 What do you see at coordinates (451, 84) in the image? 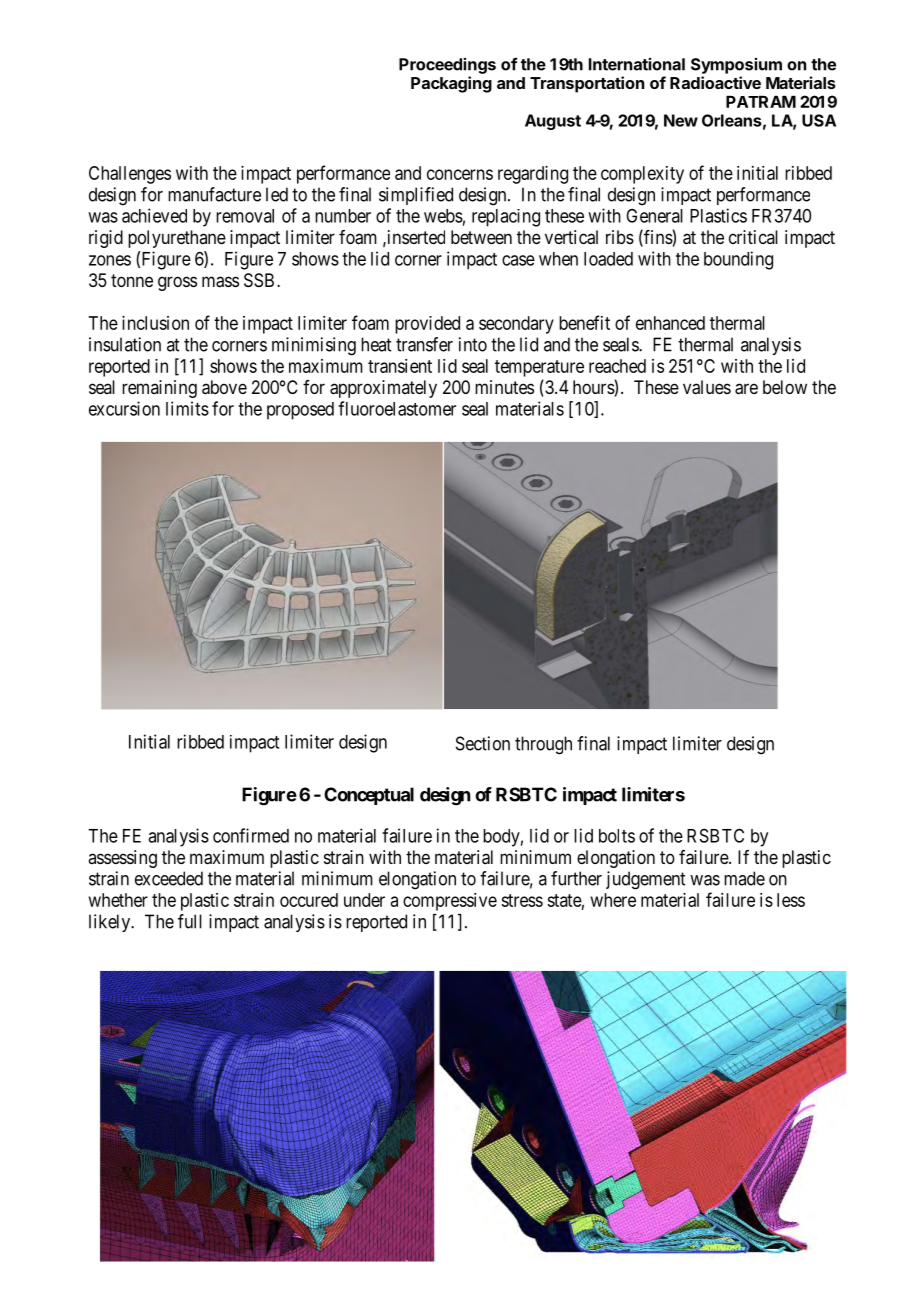
I see `Packaging` at bounding box center [451, 84].
